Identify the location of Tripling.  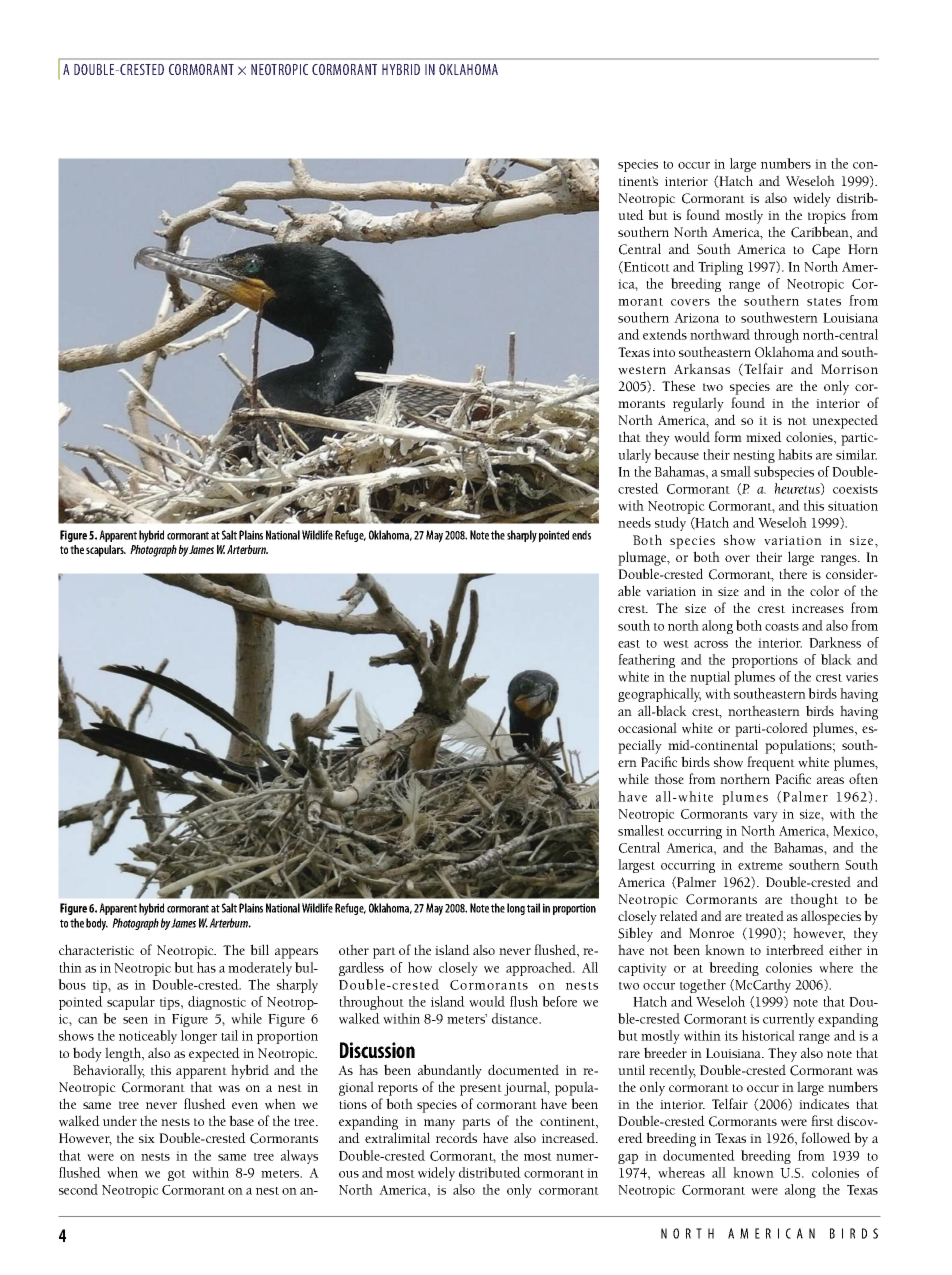
(720, 268).
